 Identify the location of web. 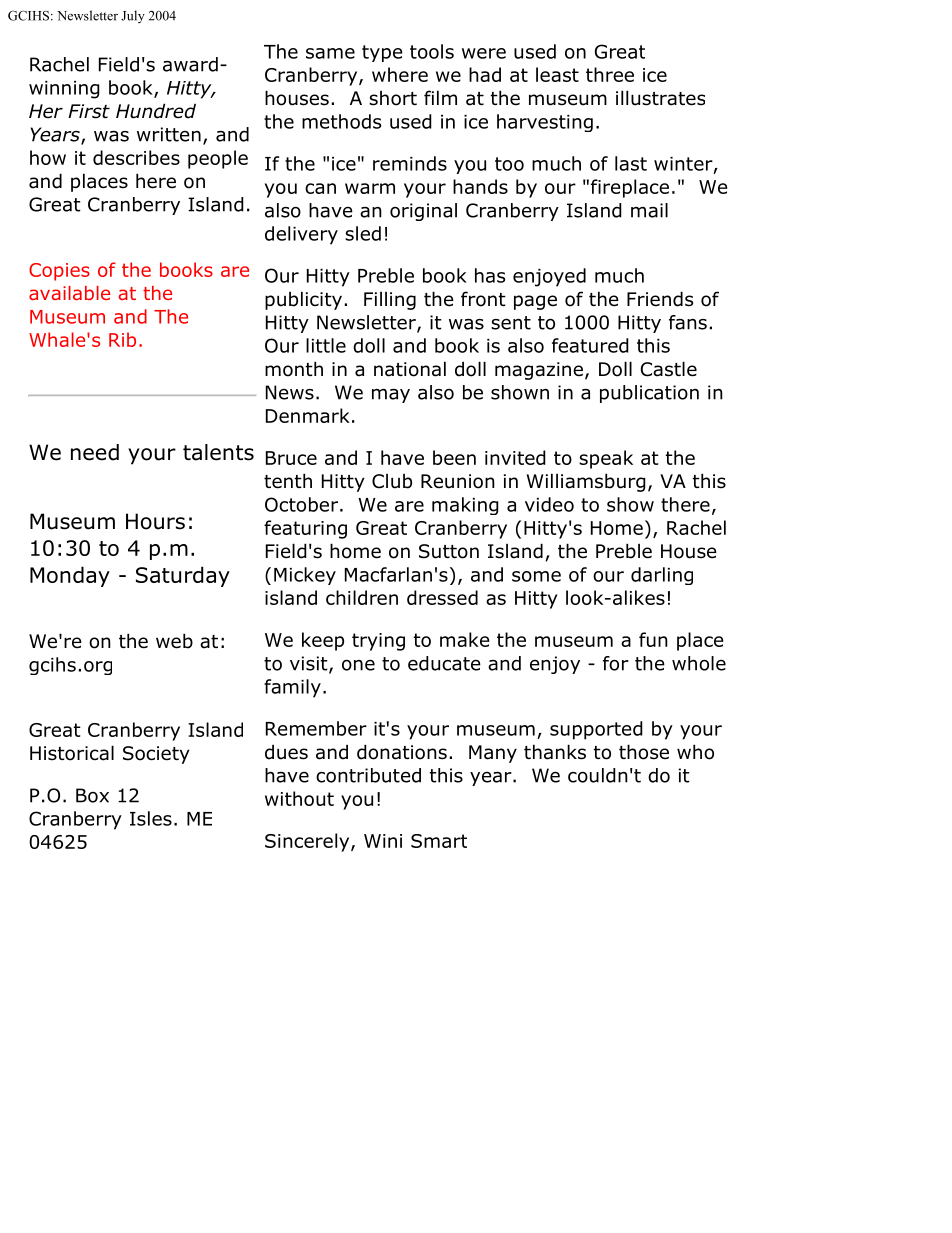
(174, 641).
